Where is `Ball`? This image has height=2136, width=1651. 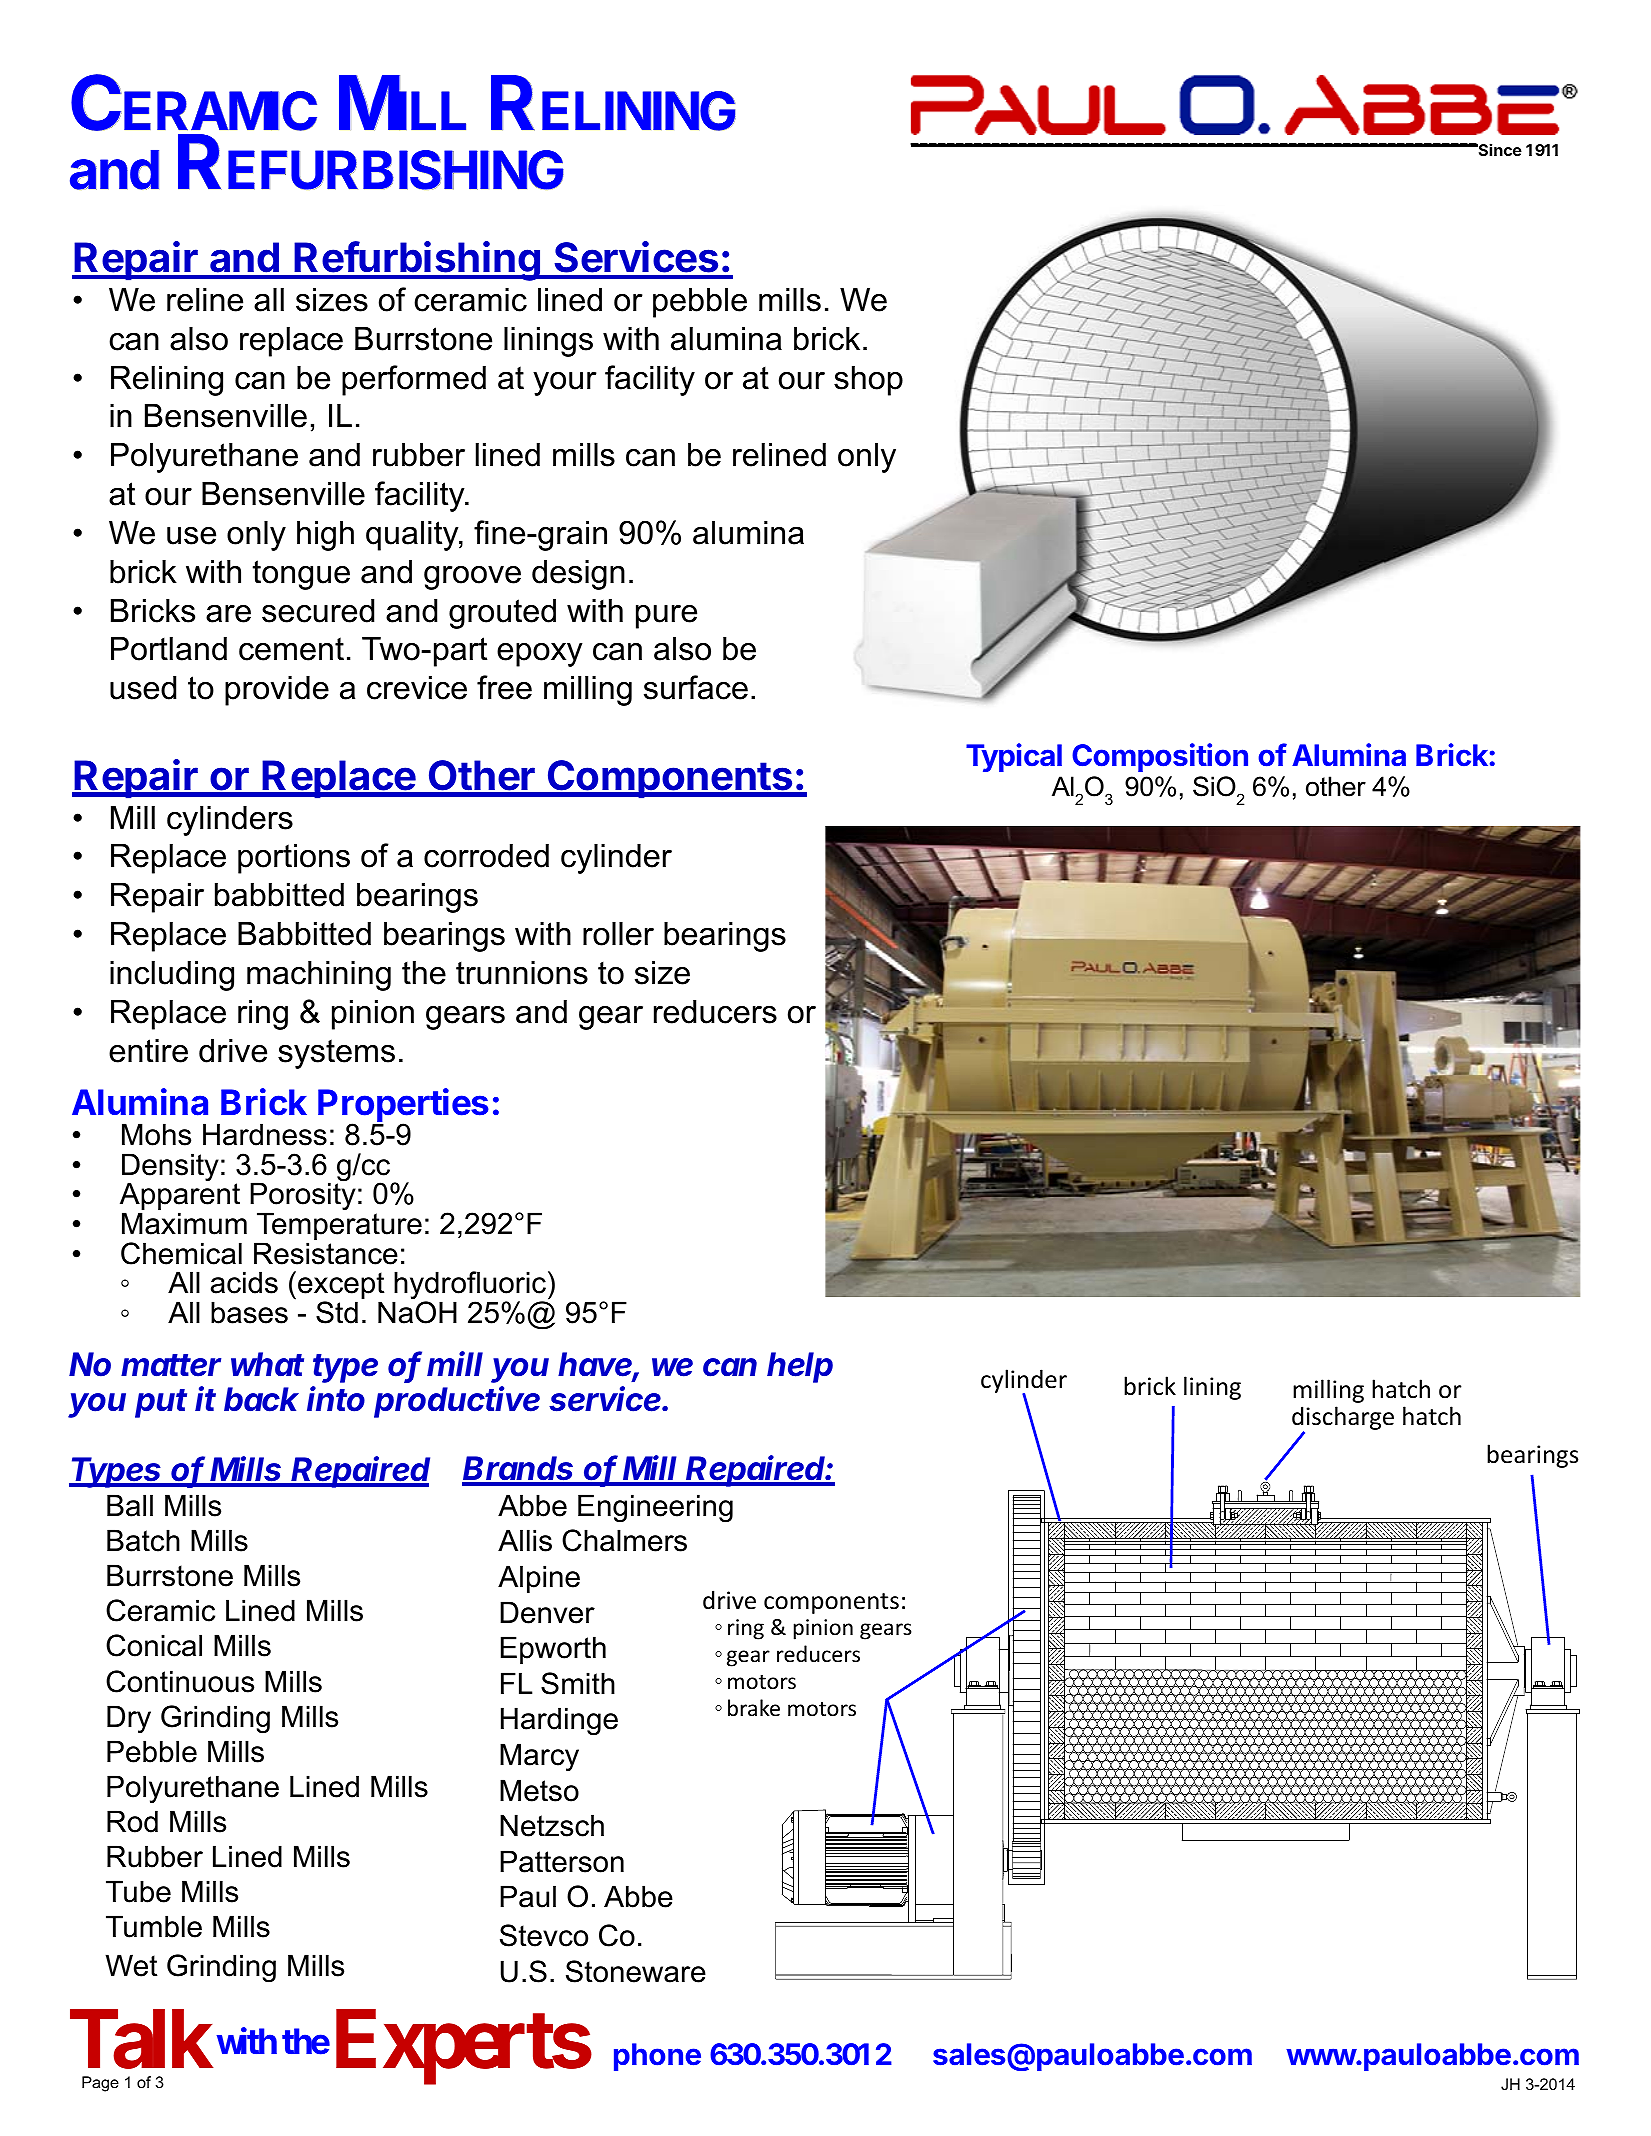 Ball is located at coordinates (130, 1505).
